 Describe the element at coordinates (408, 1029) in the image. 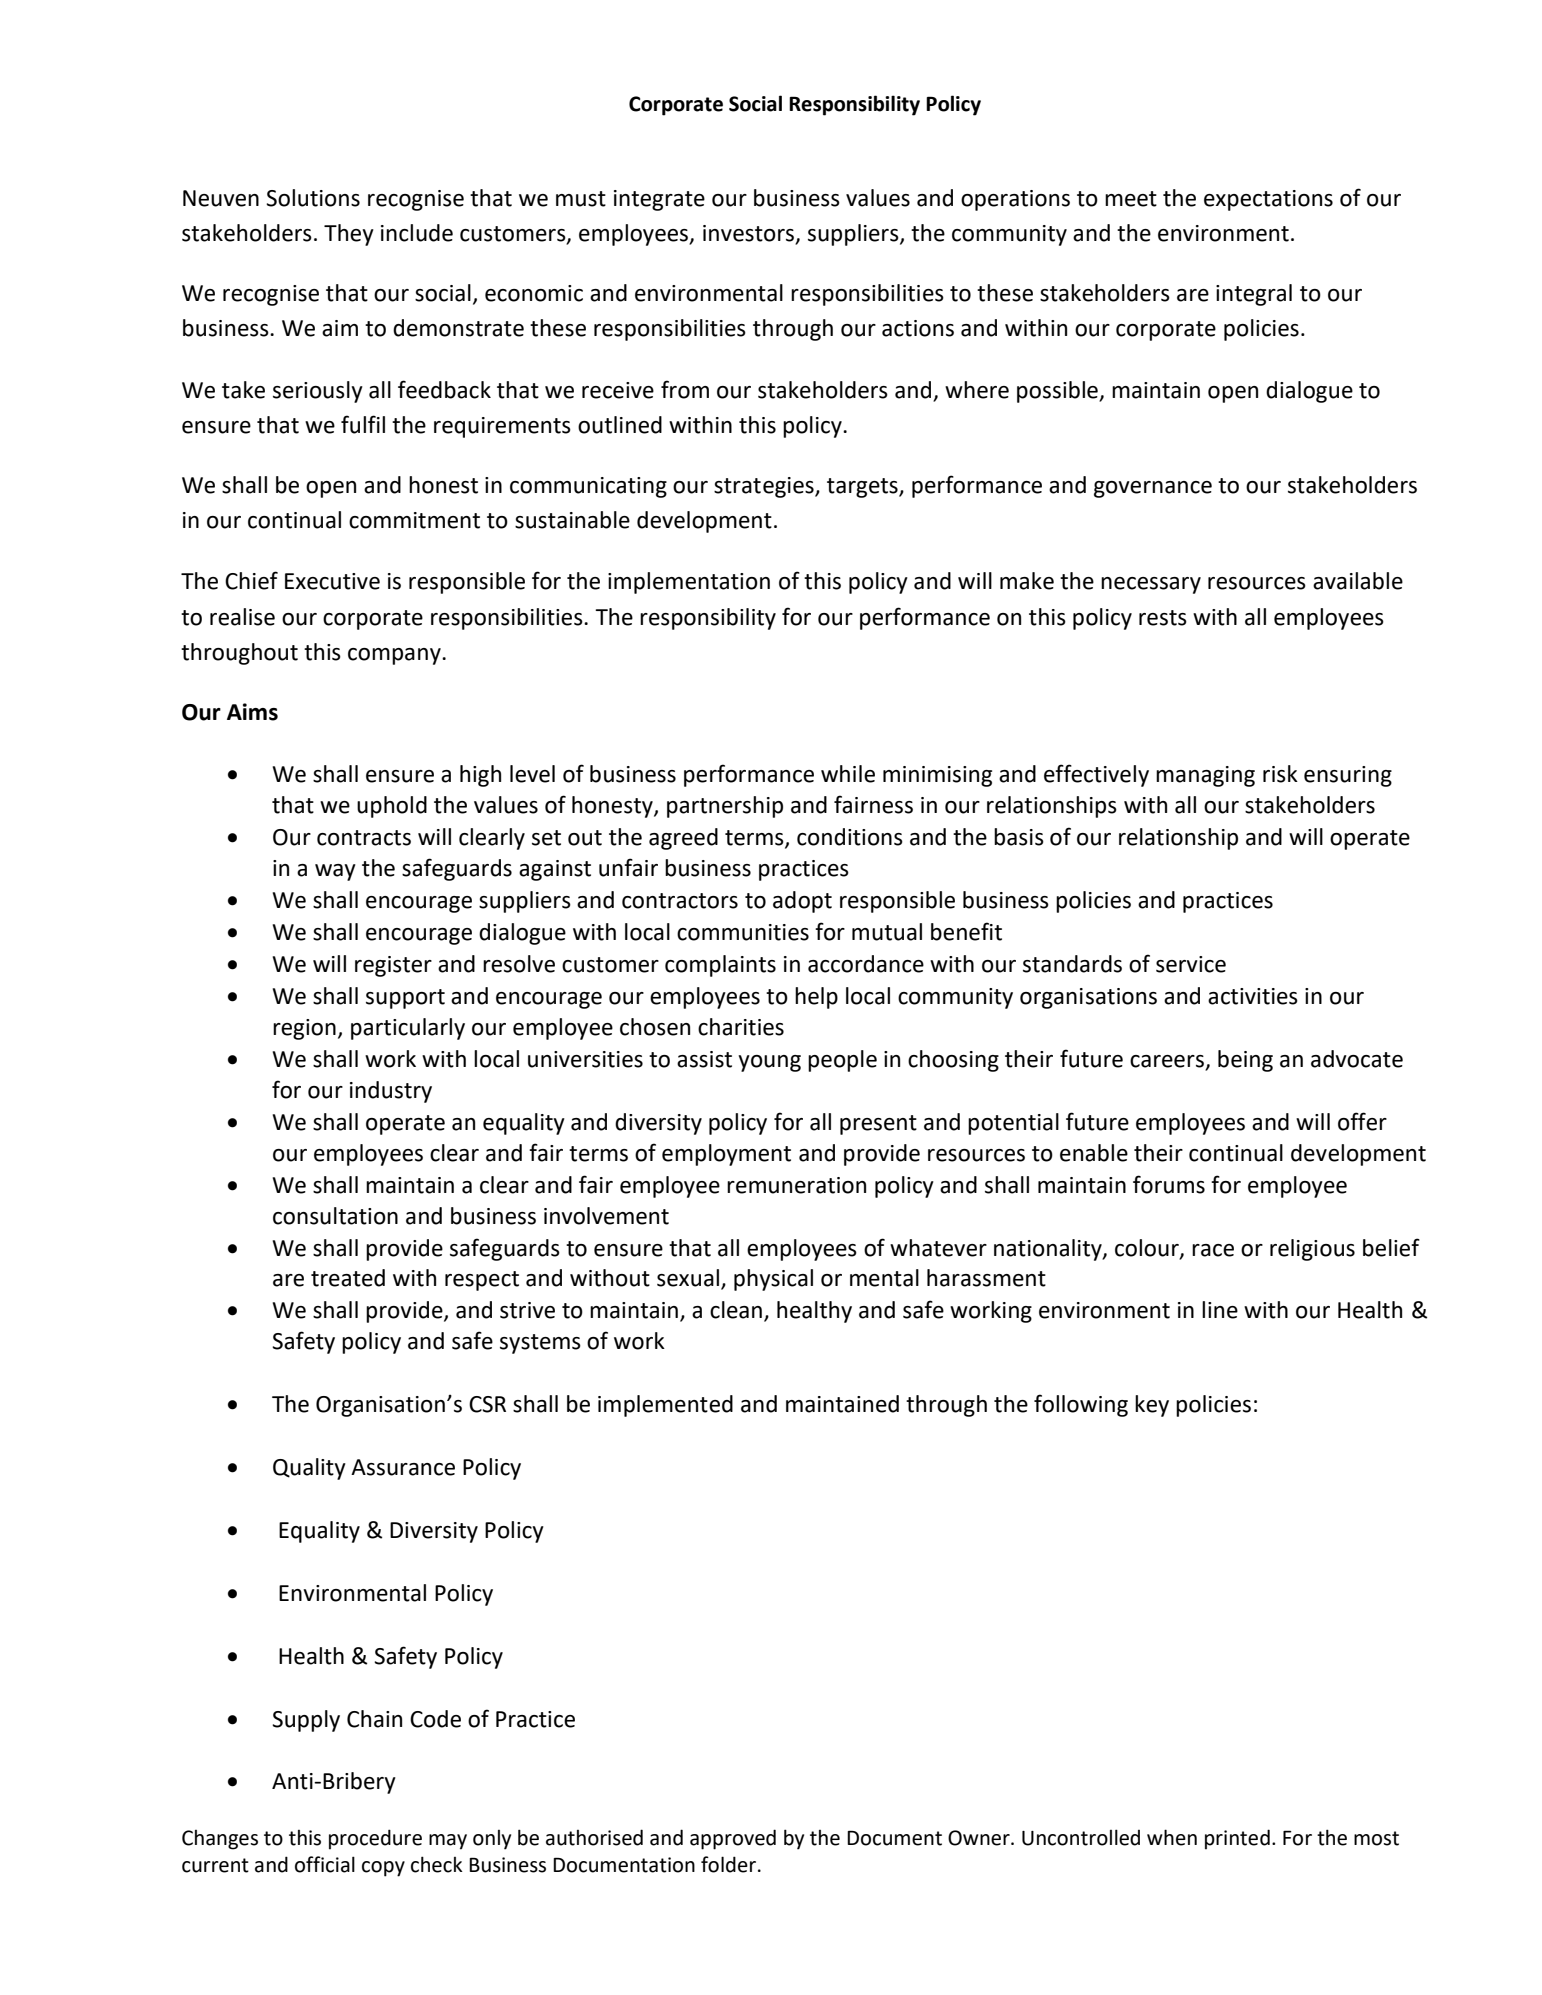

I see `particularly` at that location.
